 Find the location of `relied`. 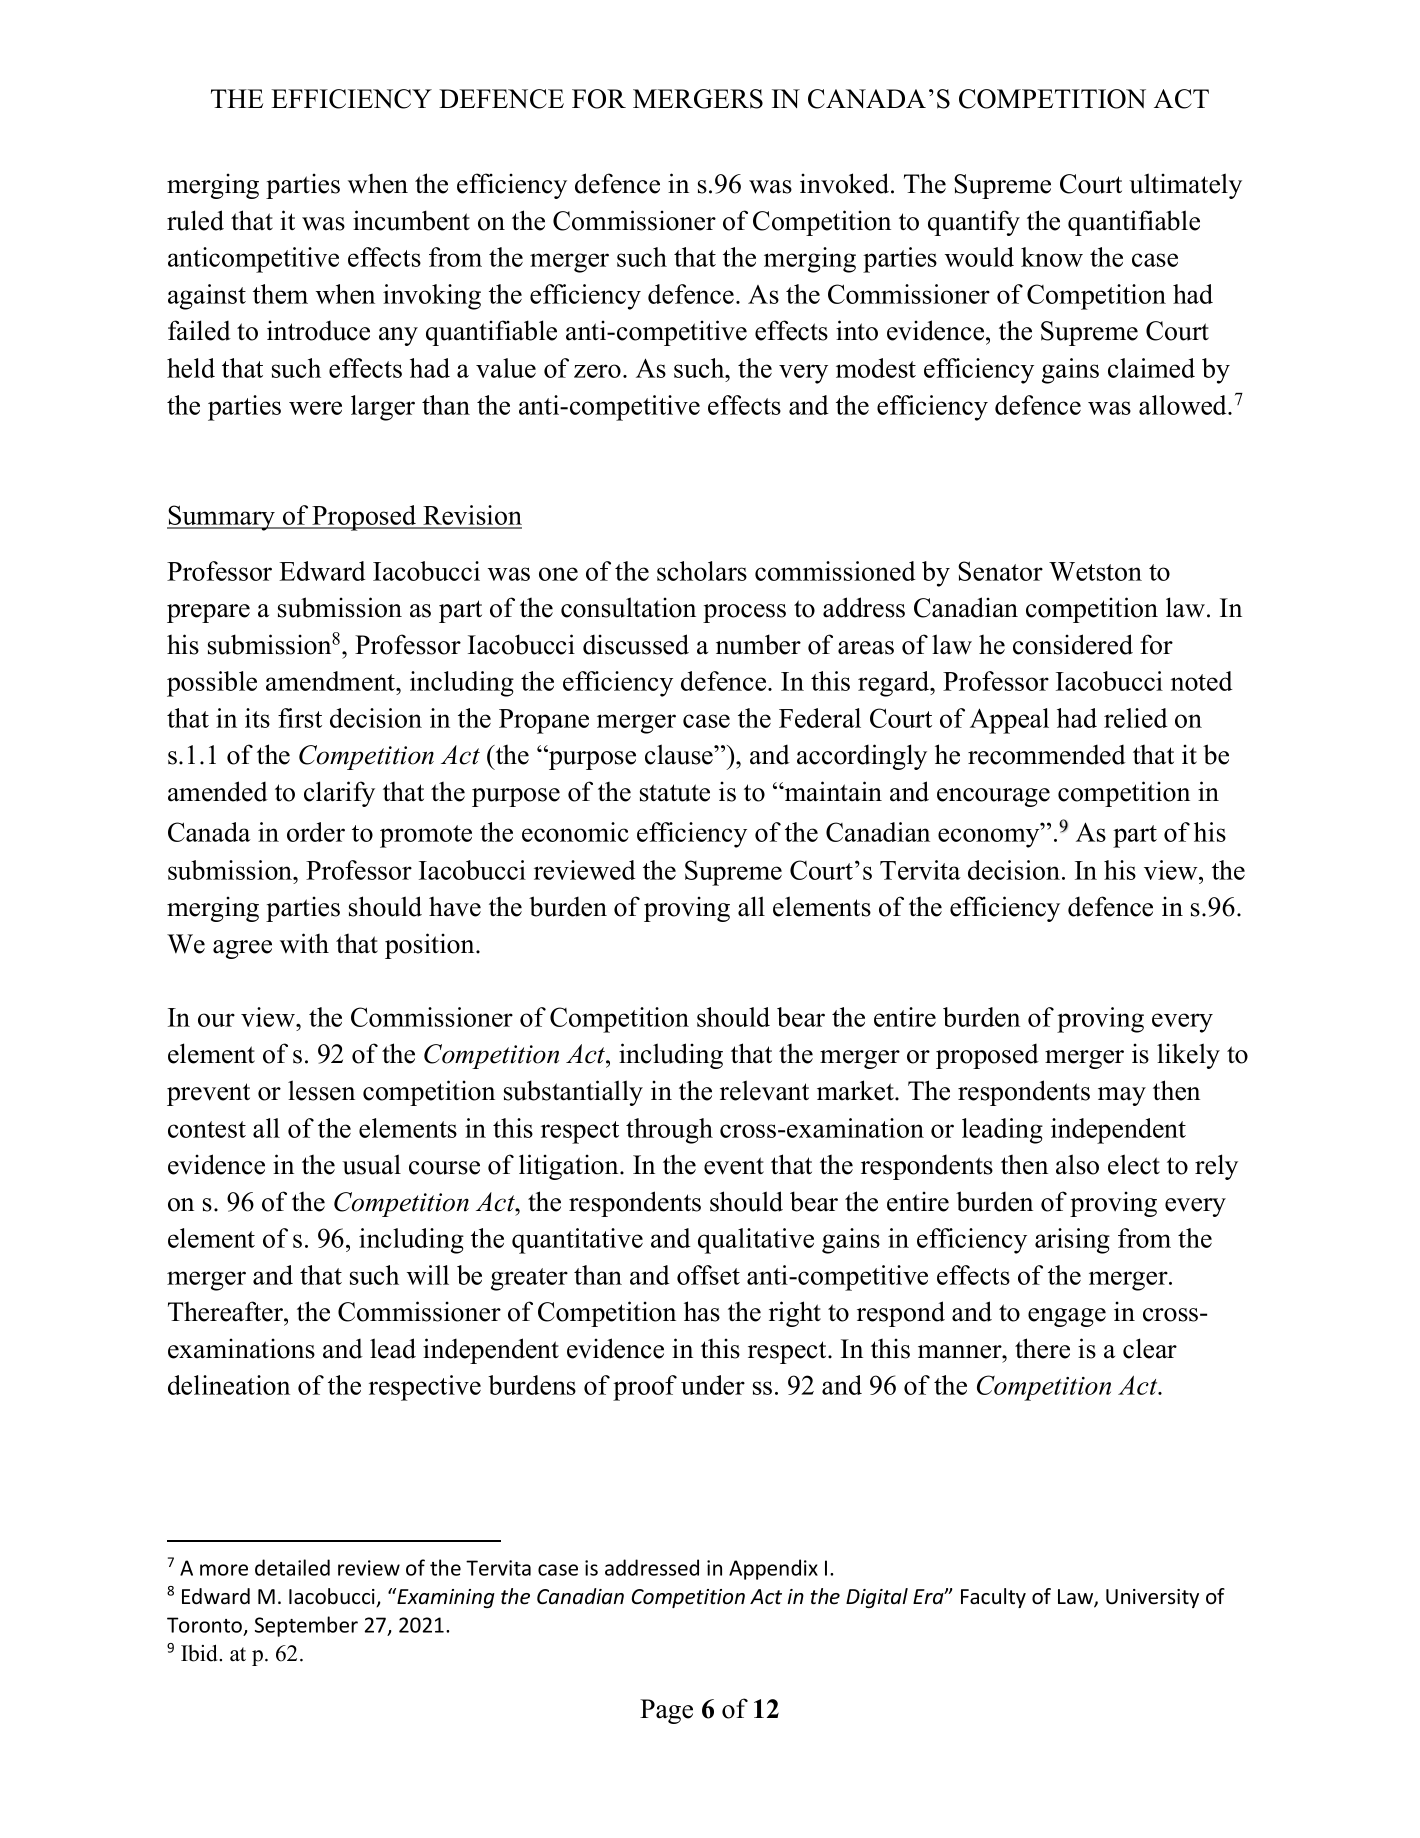

relied is located at coordinates (1136, 718).
